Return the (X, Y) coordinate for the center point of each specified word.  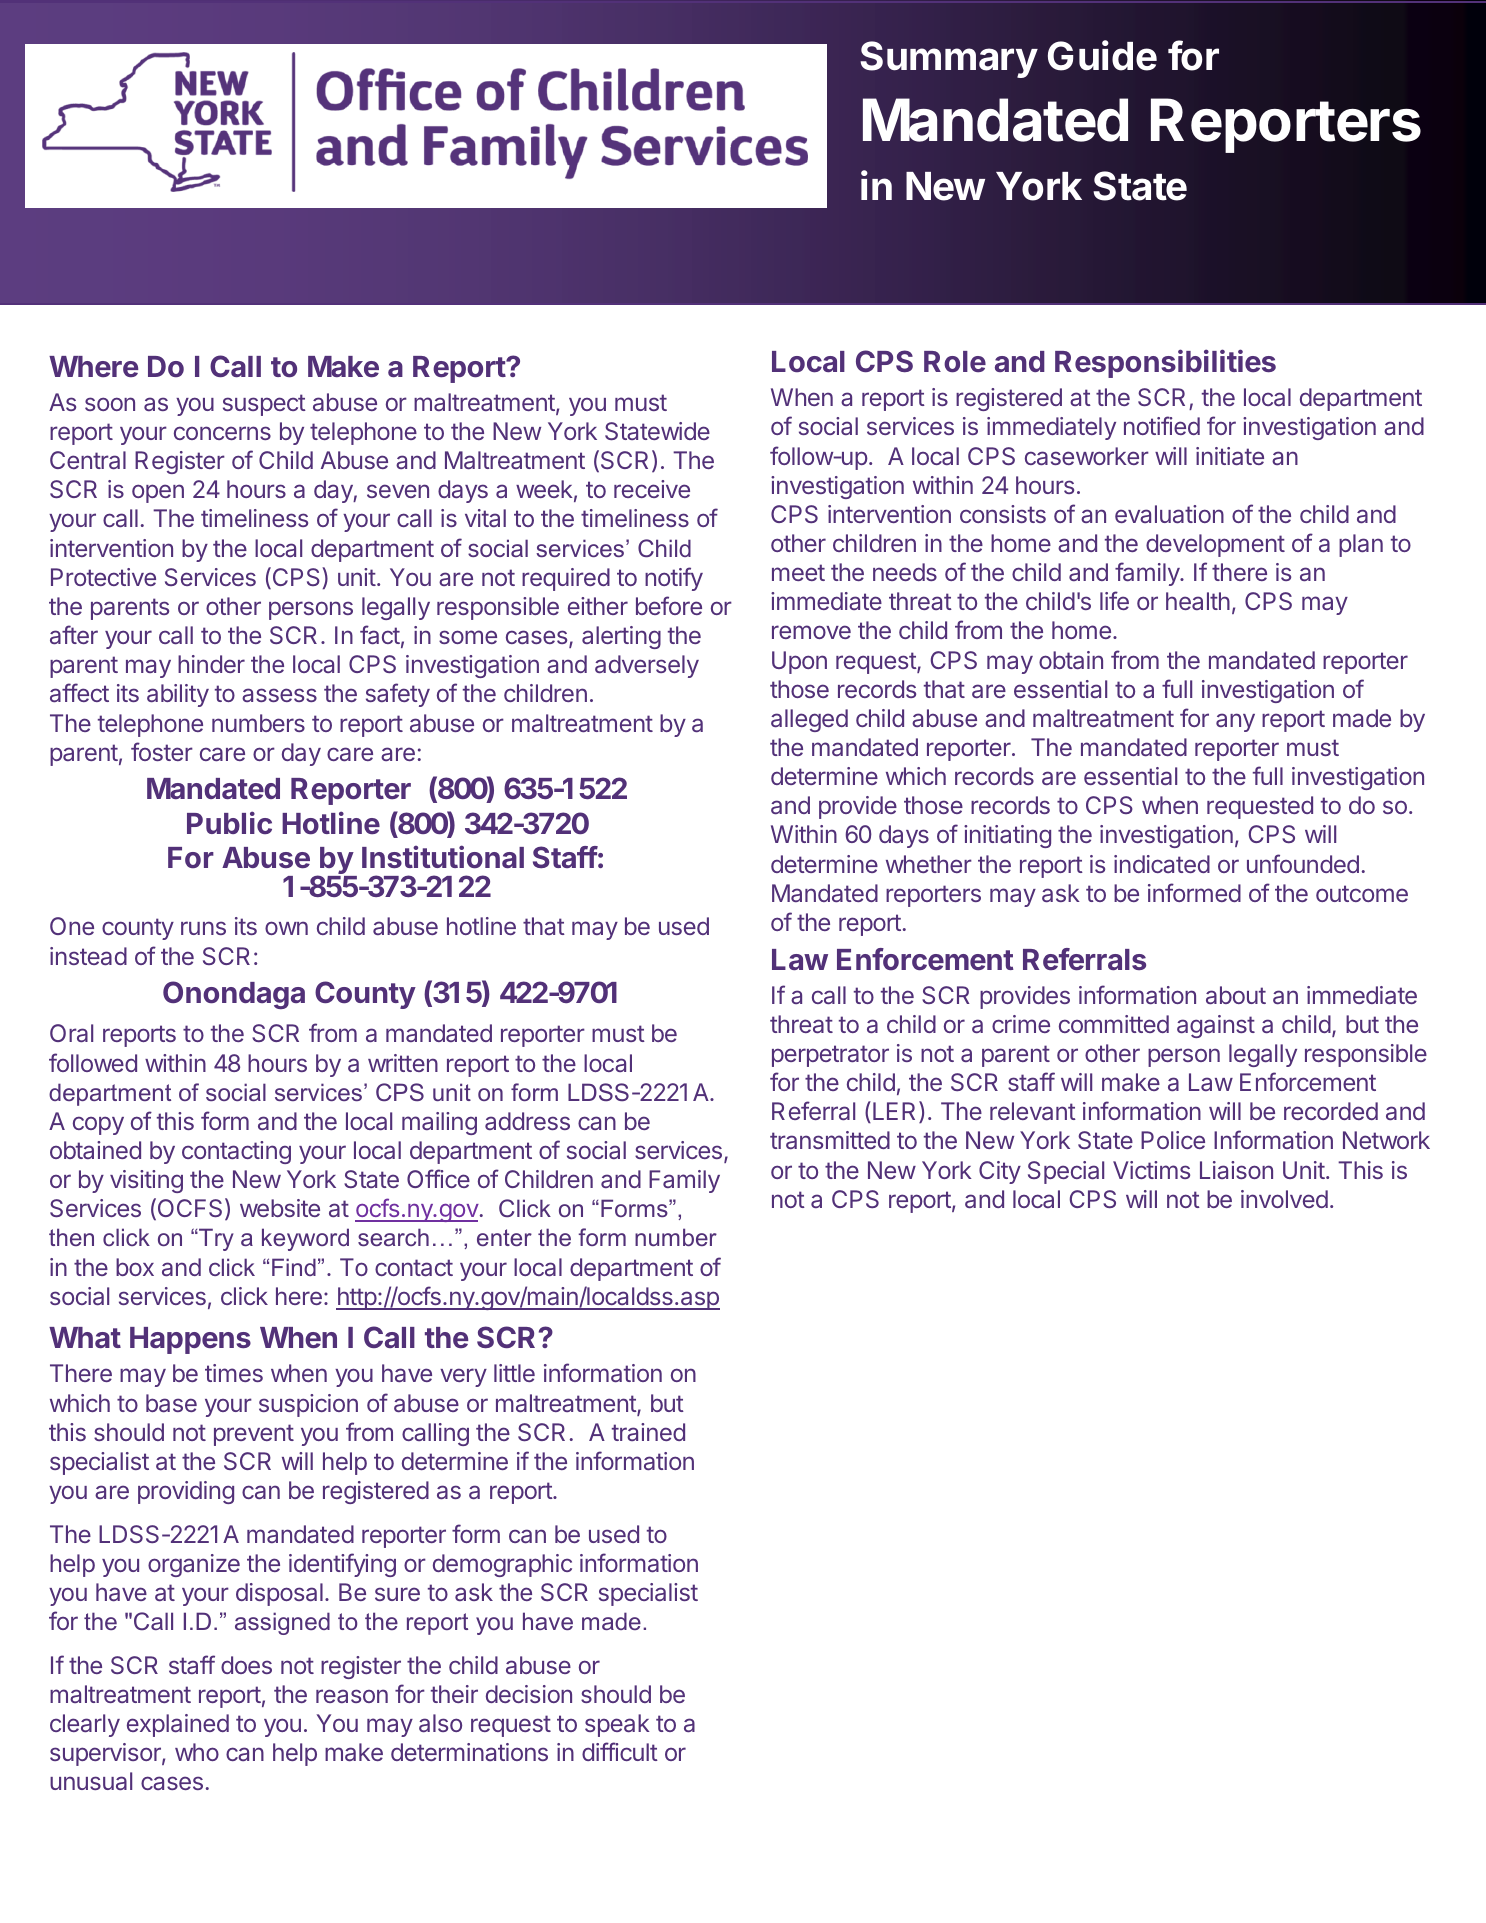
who (197, 1752)
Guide (1102, 55)
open (158, 493)
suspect (264, 405)
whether (929, 864)
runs (203, 928)
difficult (620, 1751)
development (1215, 545)
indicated (1162, 864)
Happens (190, 1340)
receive (652, 489)
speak (617, 1725)
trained (648, 1432)
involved (1284, 1199)
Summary (949, 59)
